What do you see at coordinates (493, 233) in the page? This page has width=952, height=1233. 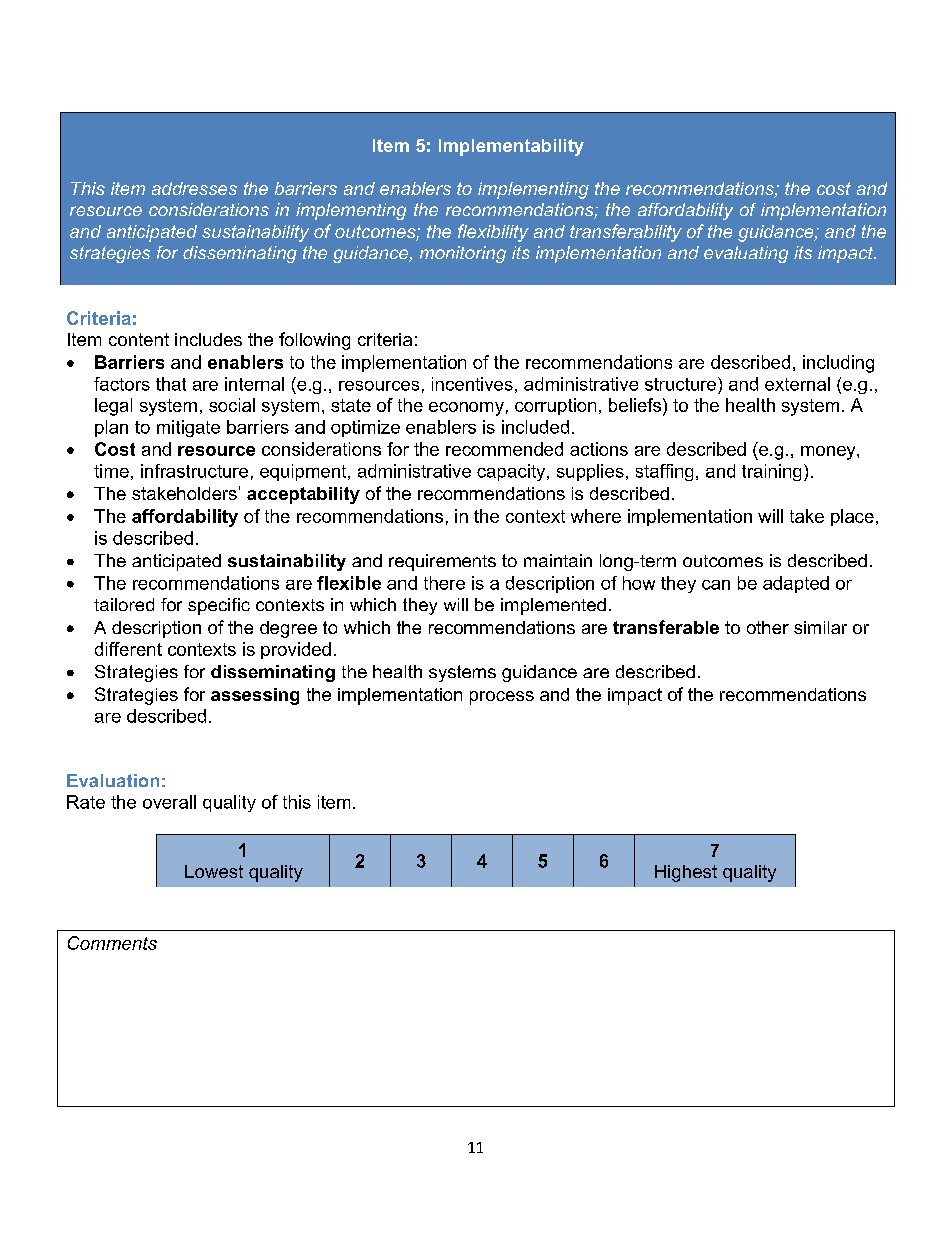 I see `flexibility` at bounding box center [493, 233].
